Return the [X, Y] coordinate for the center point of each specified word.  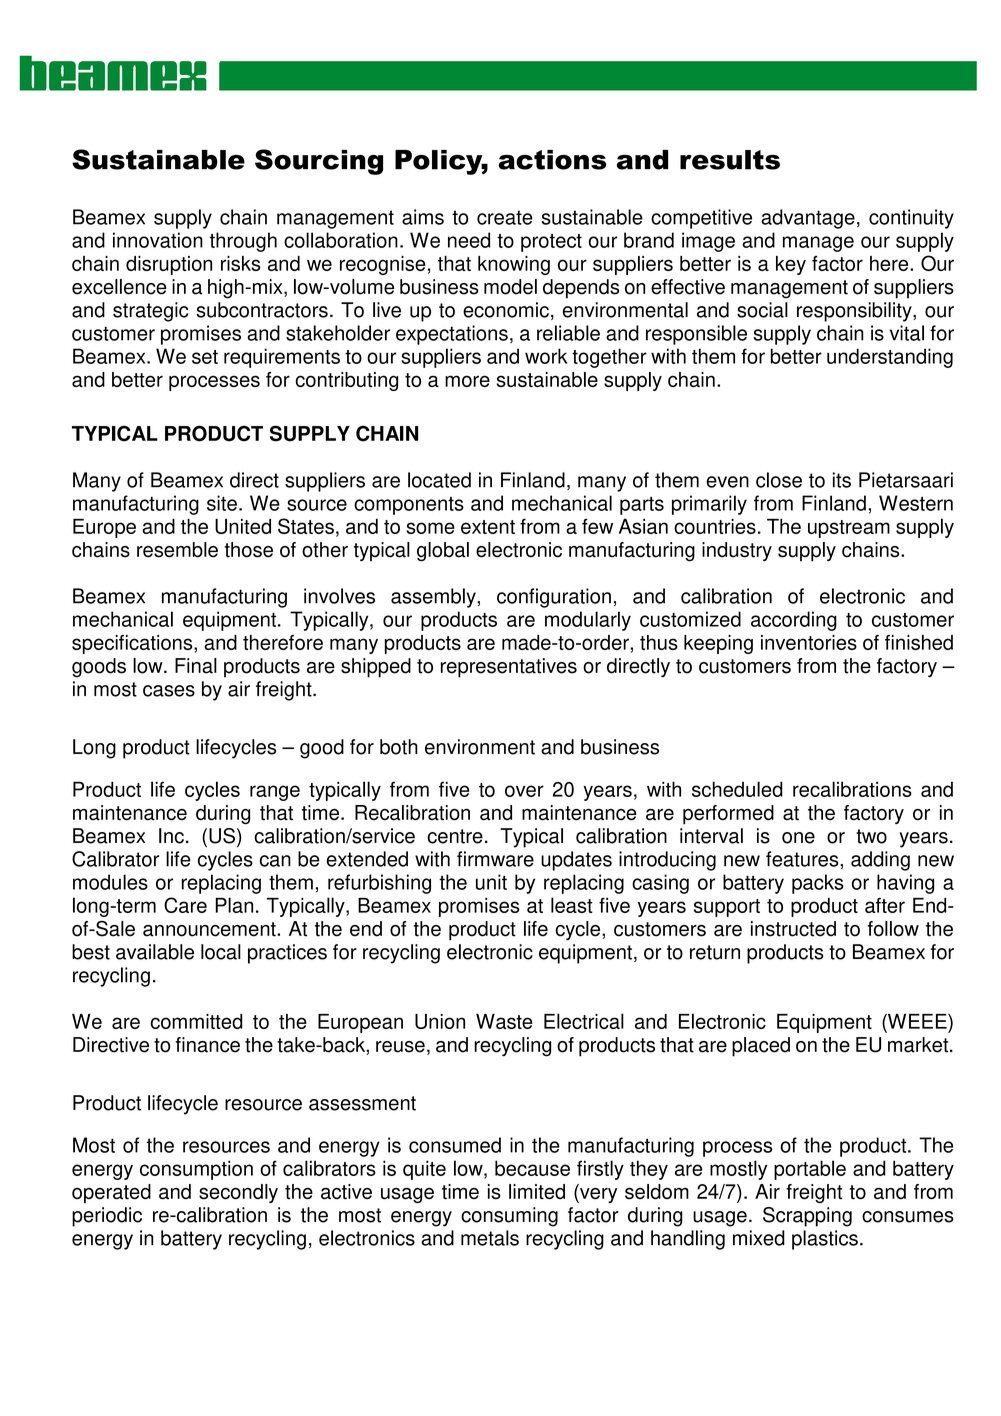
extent [488, 527]
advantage [808, 219]
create [505, 217]
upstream [849, 529]
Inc [171, 836]
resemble [177, 550]
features [803, 859]
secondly [238, 1193]
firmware [495, 859]
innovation [158, 240]
